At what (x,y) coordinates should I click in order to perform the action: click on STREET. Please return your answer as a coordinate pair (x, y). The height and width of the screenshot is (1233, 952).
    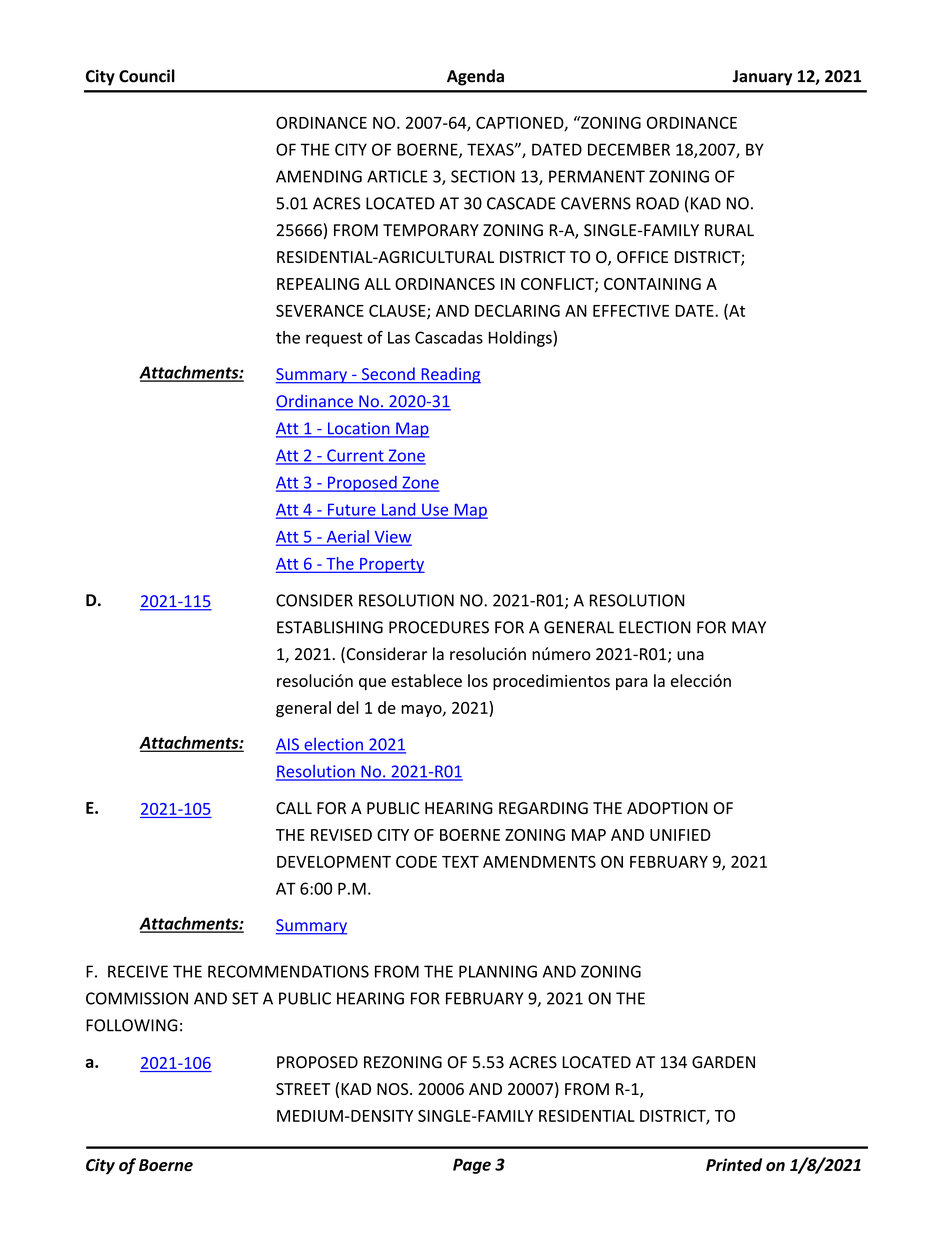
    Looking at the image, I should click on (303, 1089).
